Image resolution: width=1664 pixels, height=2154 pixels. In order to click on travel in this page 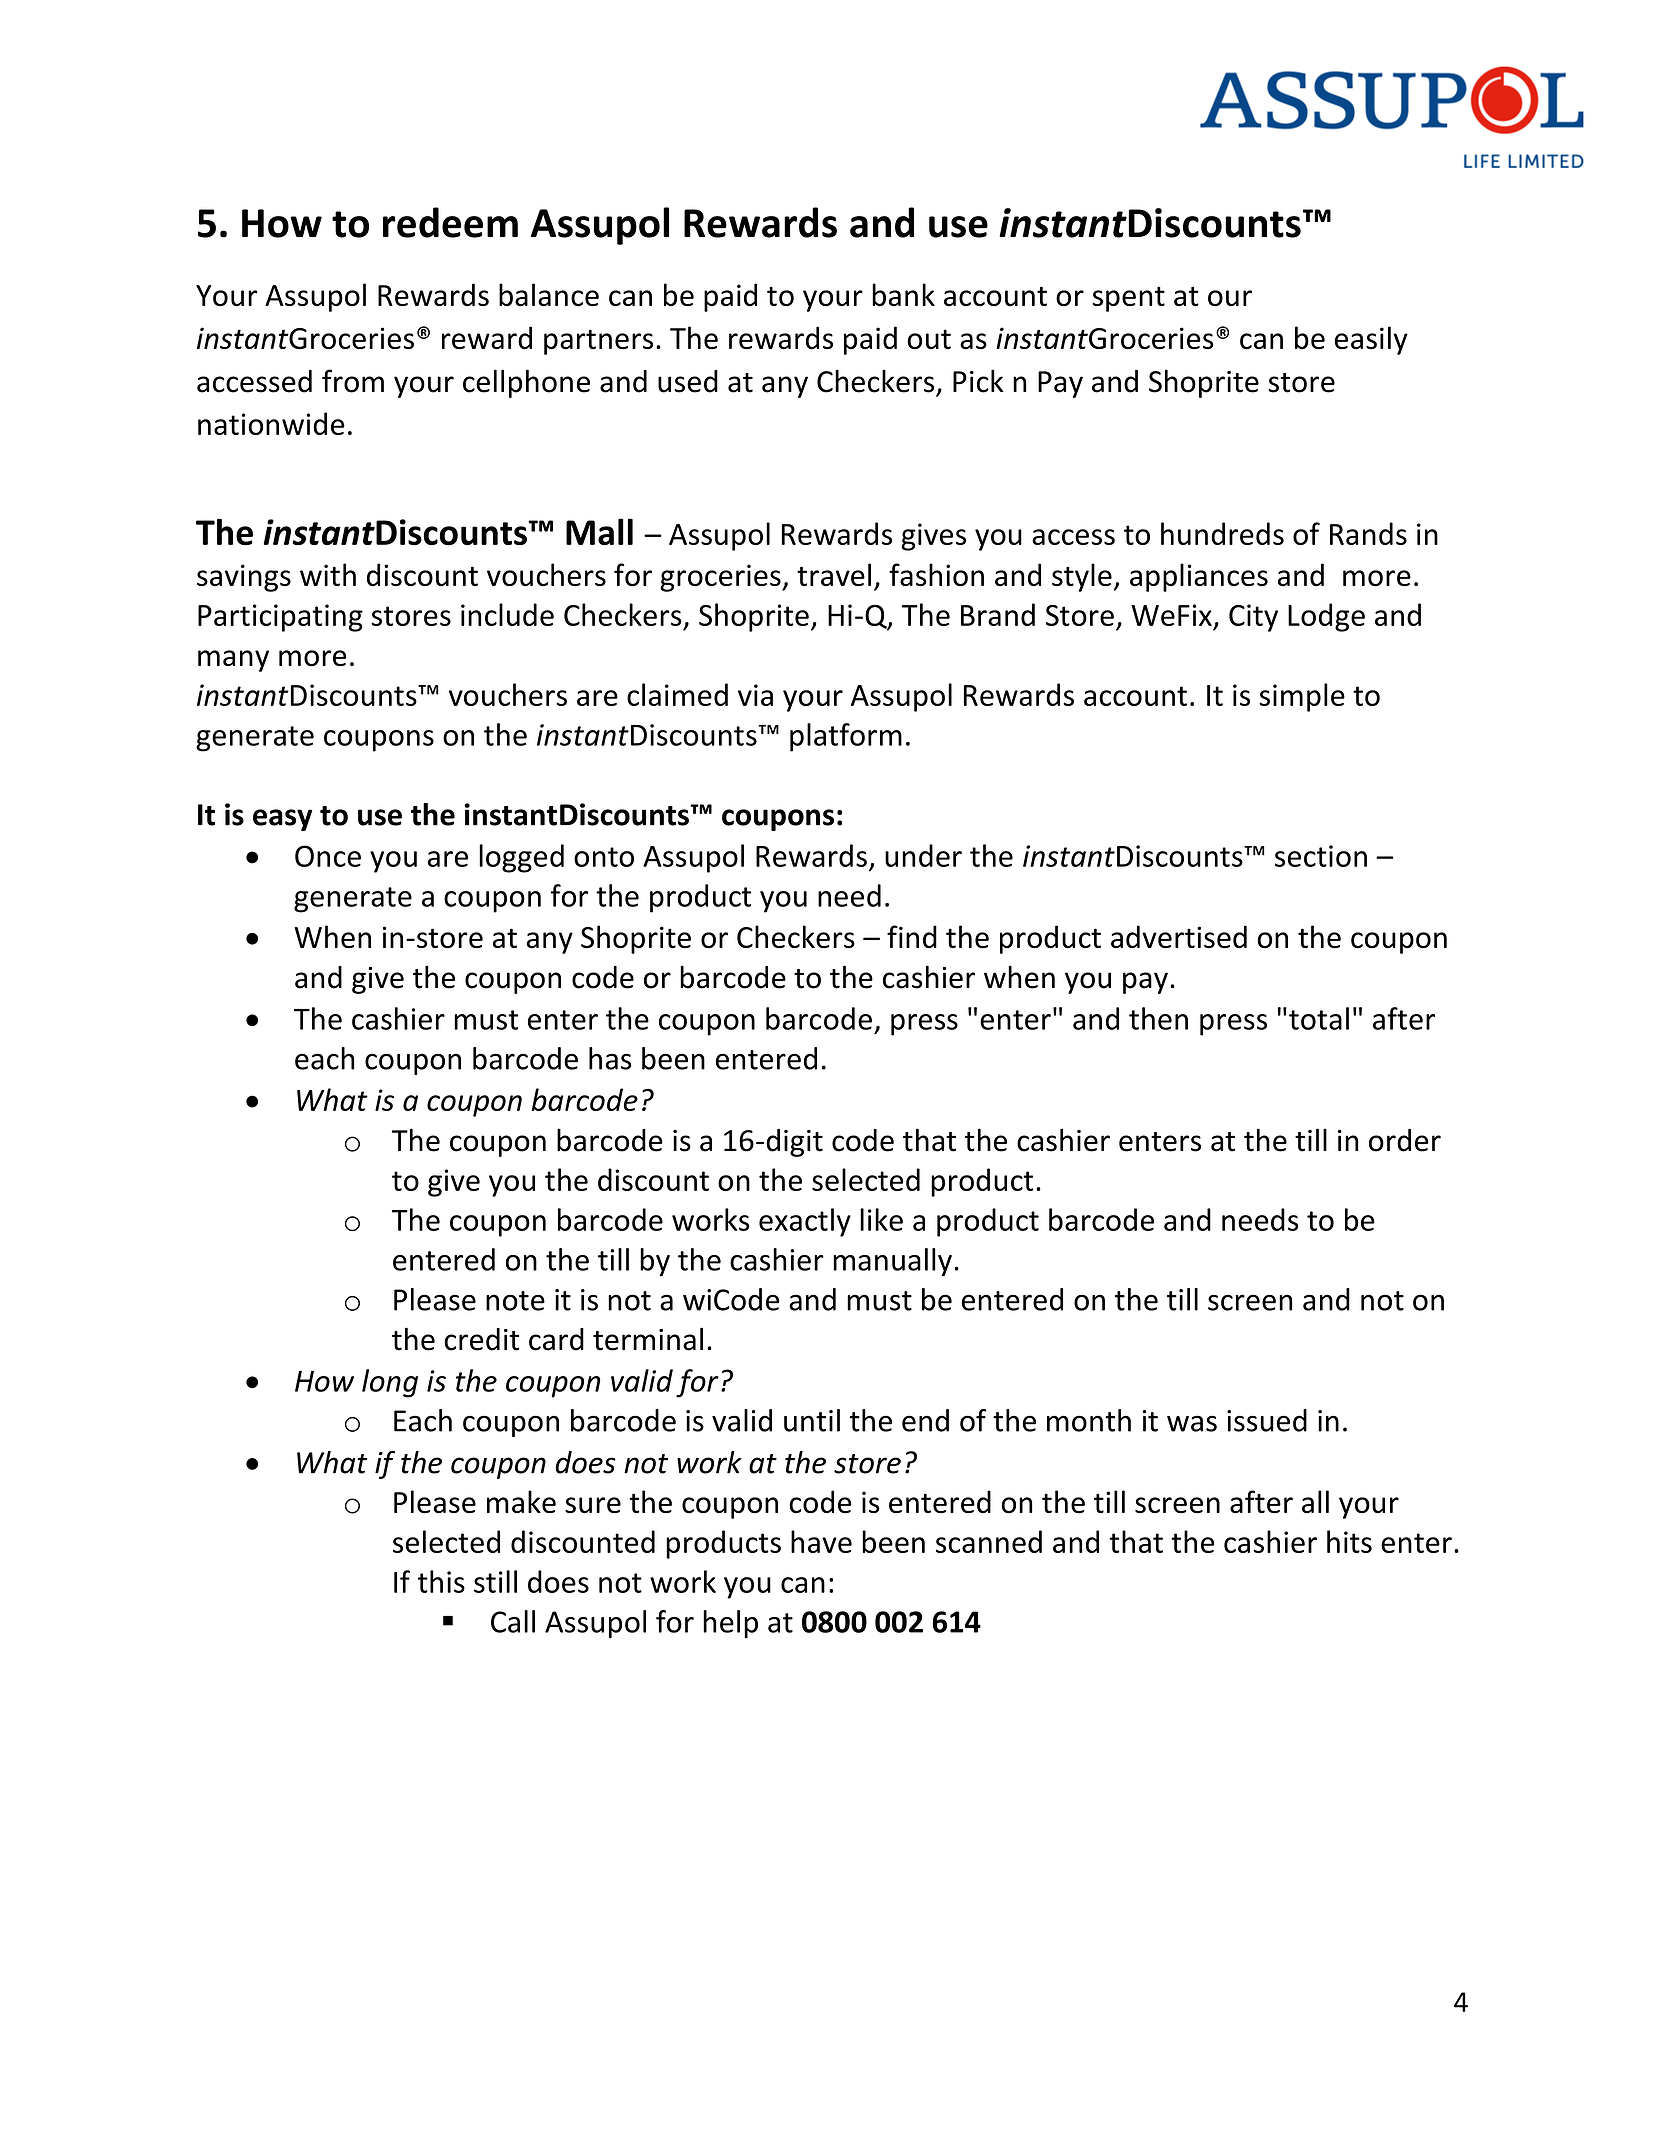, I will do `click(834, 575)`.
